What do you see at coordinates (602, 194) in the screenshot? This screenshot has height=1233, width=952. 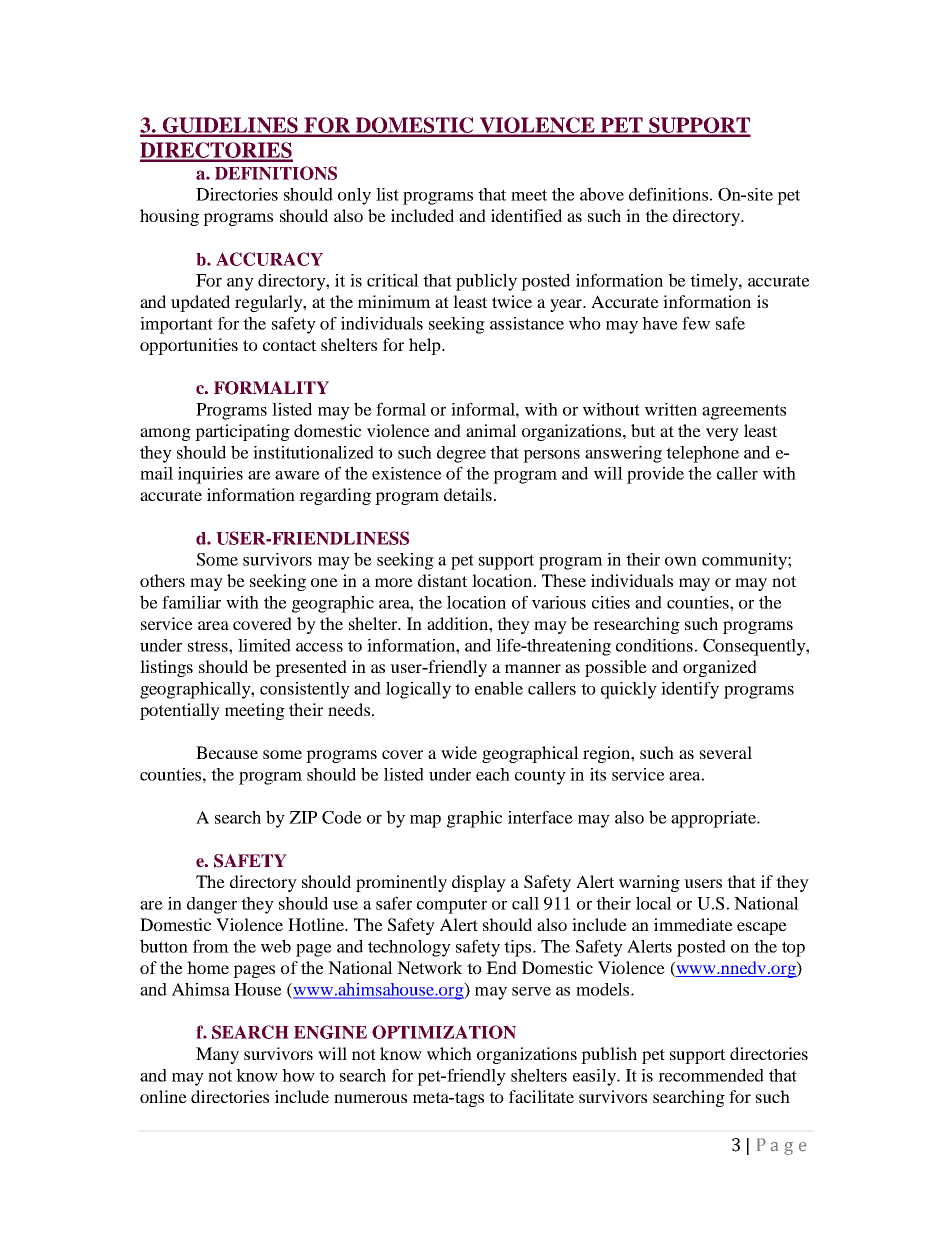 I see `above` at bounding box center [602, 194].
